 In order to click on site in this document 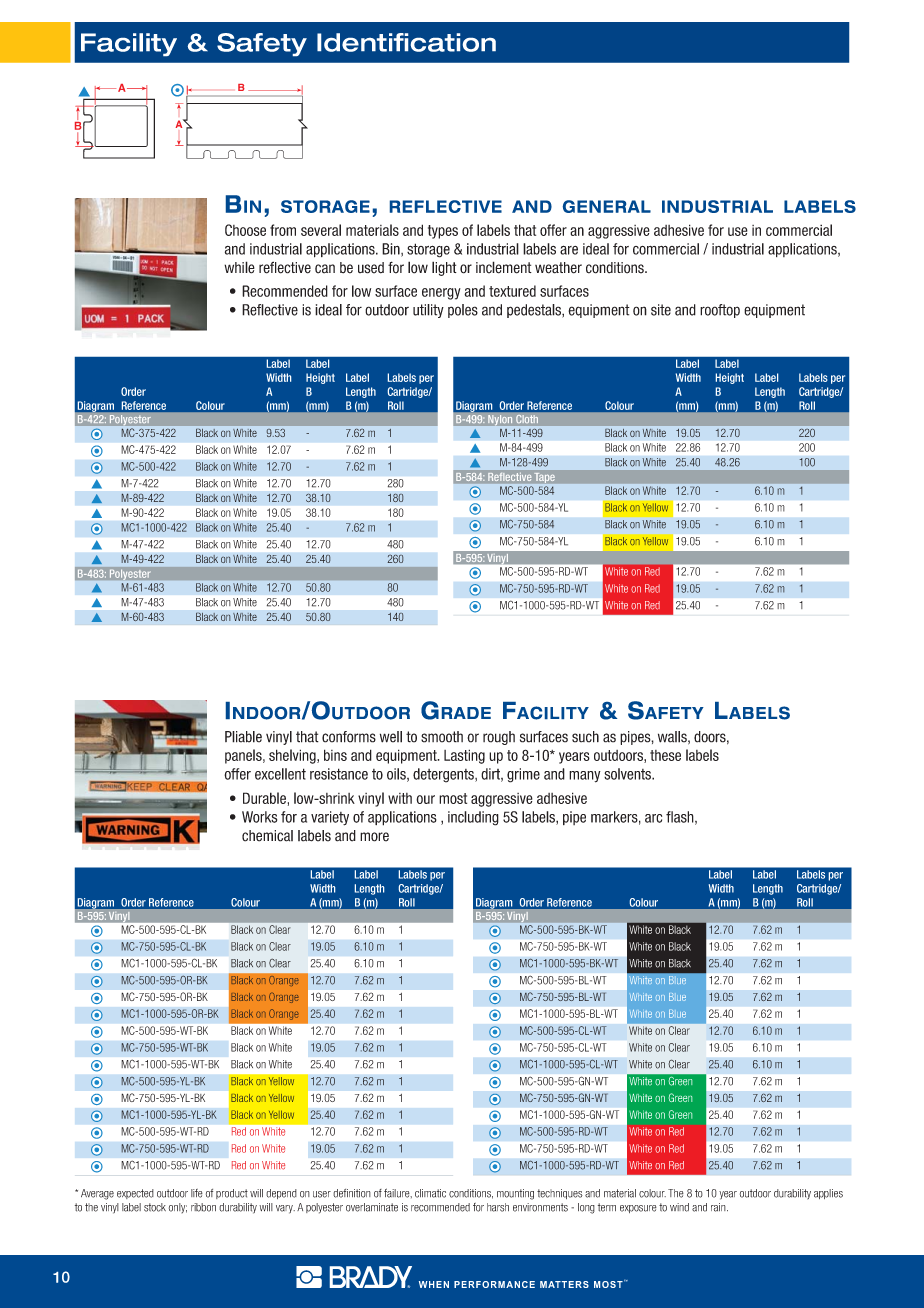, I will do `click(661, 310)`.
